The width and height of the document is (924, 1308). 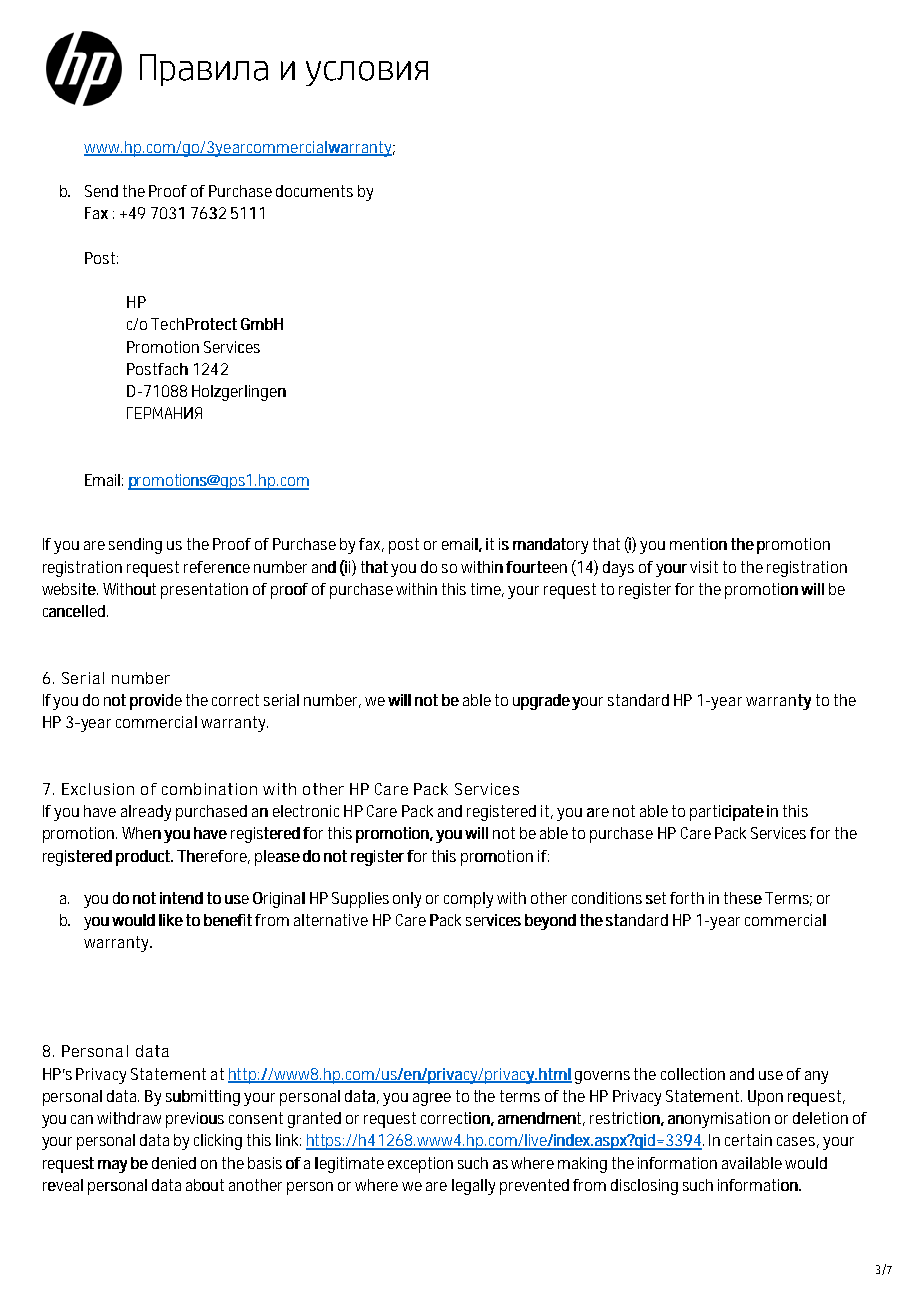 What do you see at coordinates (171, 920) in the document?
I see `like` at bounding box center [171, 920].
